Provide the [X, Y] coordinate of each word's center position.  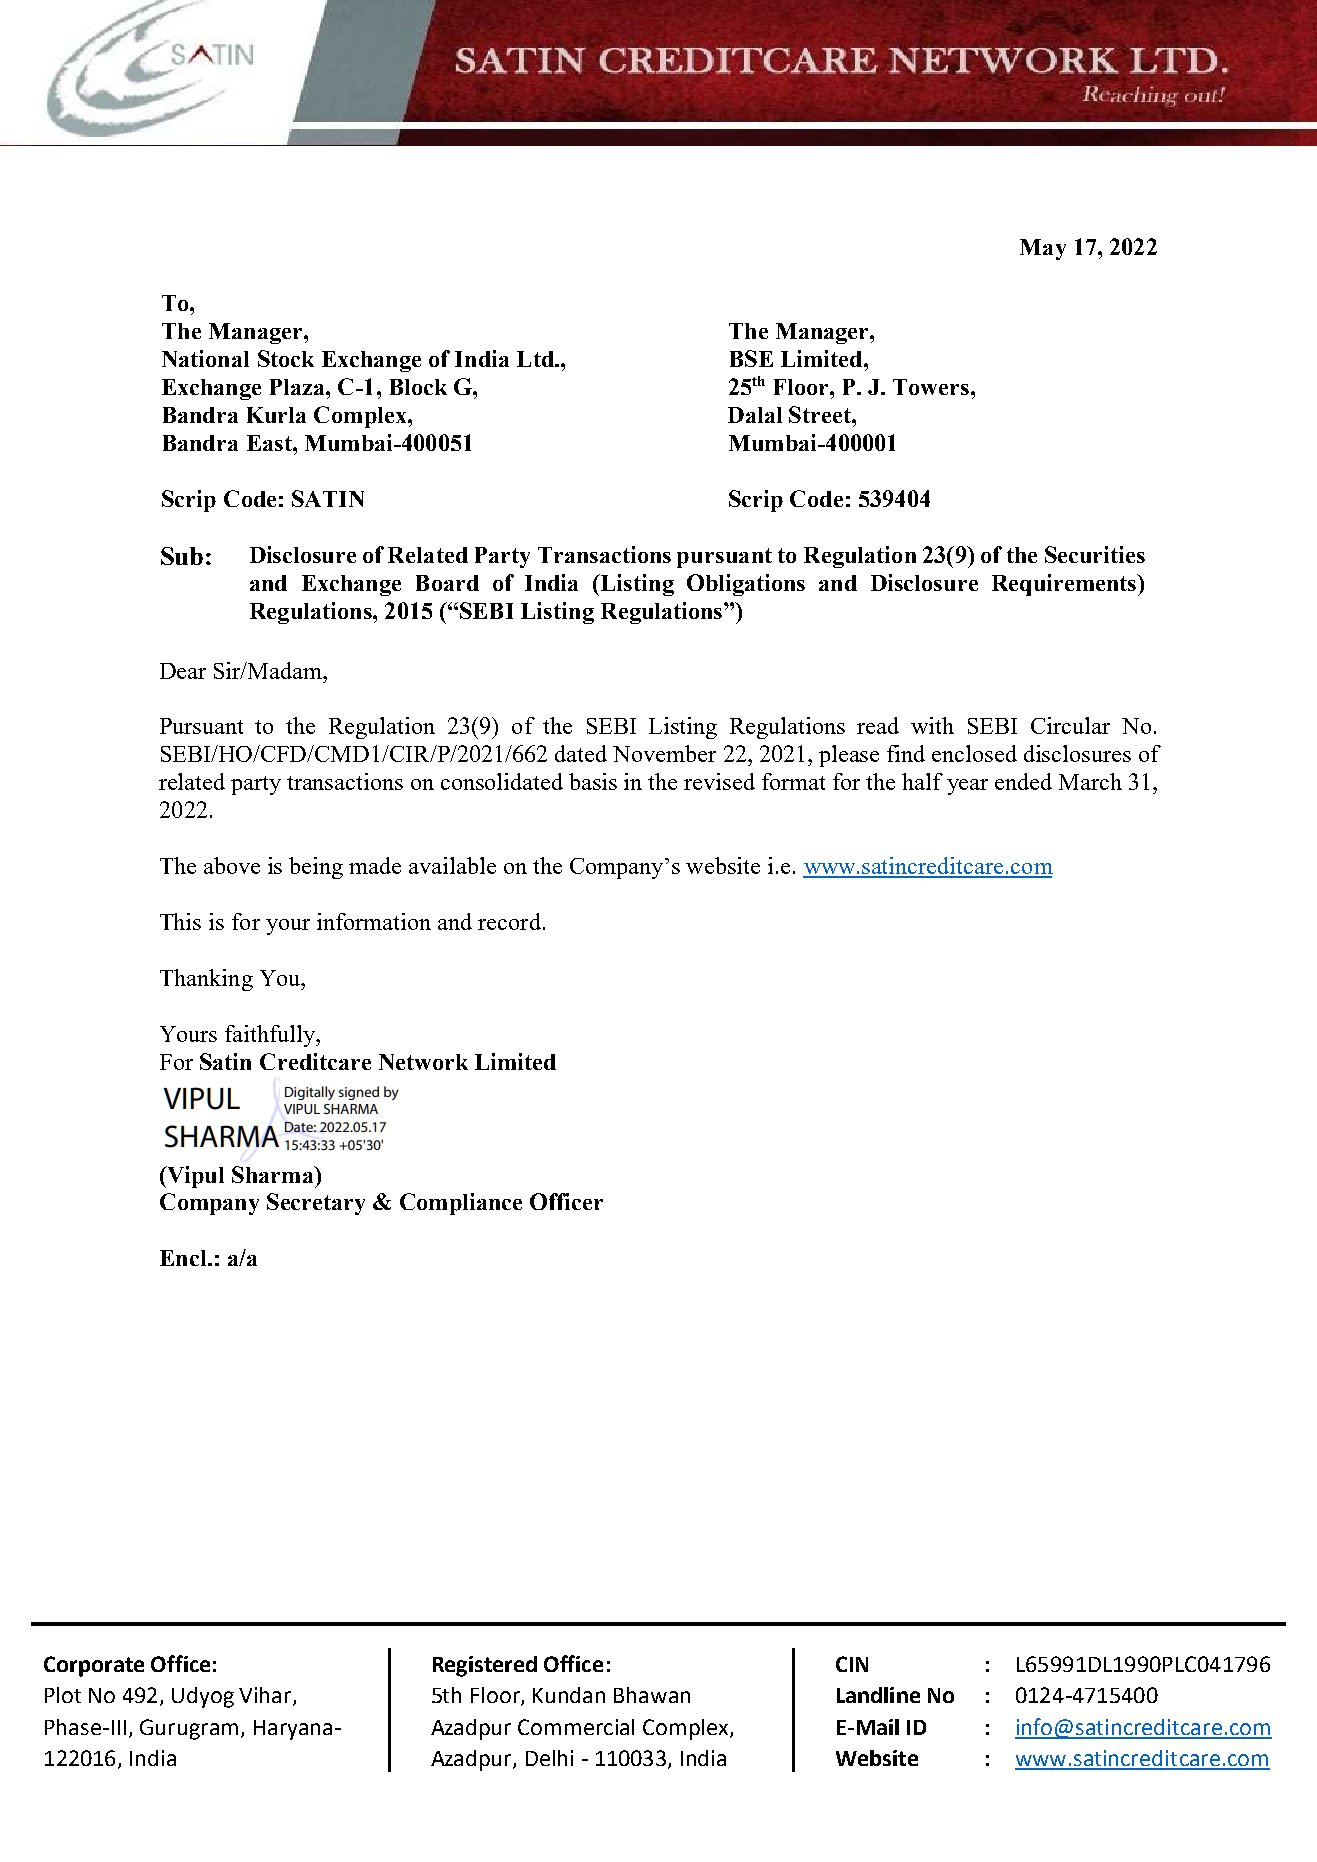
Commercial [576, 1727]
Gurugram [189, 1729]
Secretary [316, 1204]
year [967, 787]
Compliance [461, 1204]
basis [593, 781]
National [205, 358]
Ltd [536, 359]
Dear [183, 671]
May [1043, 249]
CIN [852, 1664]
